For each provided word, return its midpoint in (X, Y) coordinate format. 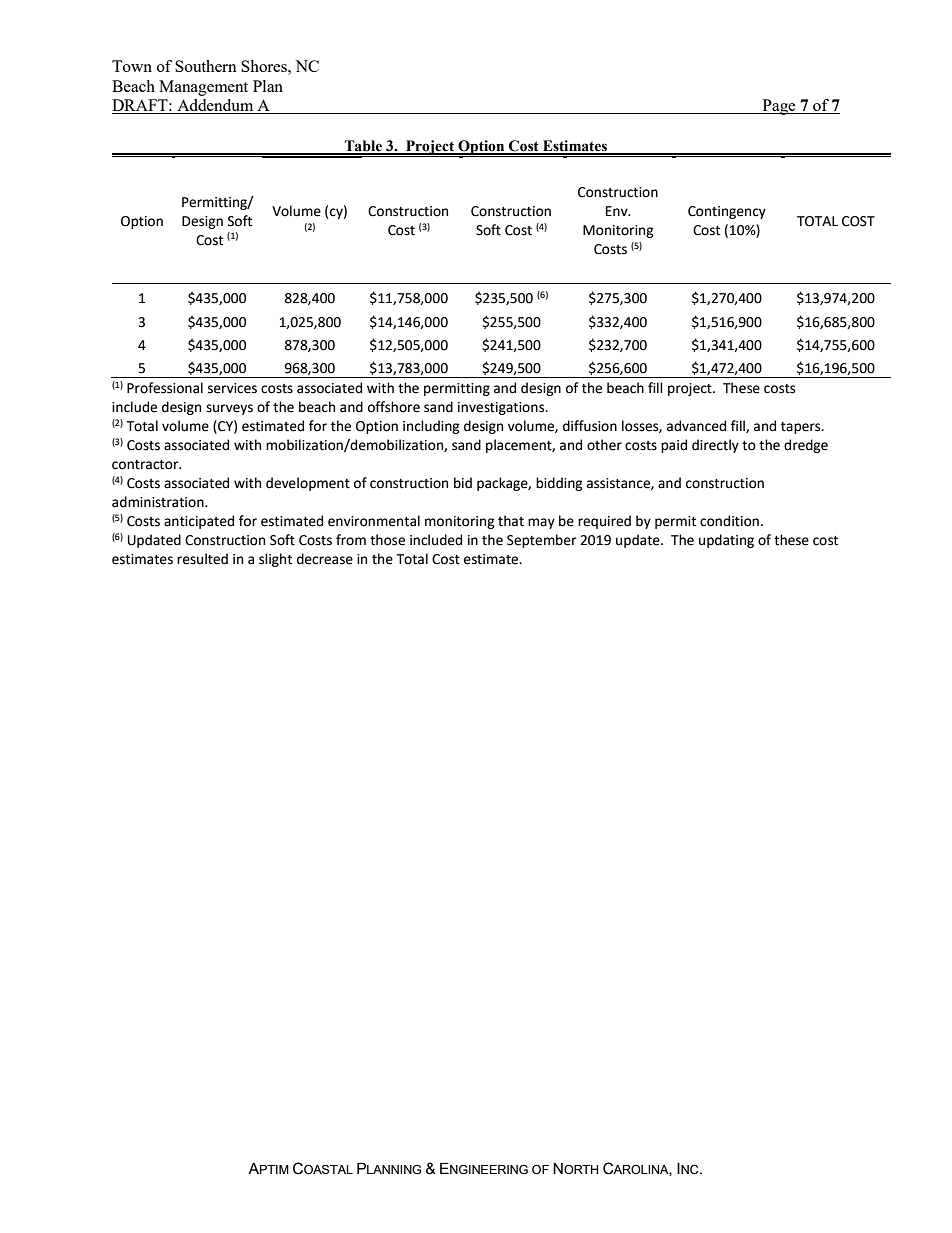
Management (203, 88)
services (232, 388)
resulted (202, 559)
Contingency (727, 212)
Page (779, 107)
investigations (502, 408)
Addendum (215, 106)
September (541, 541)
